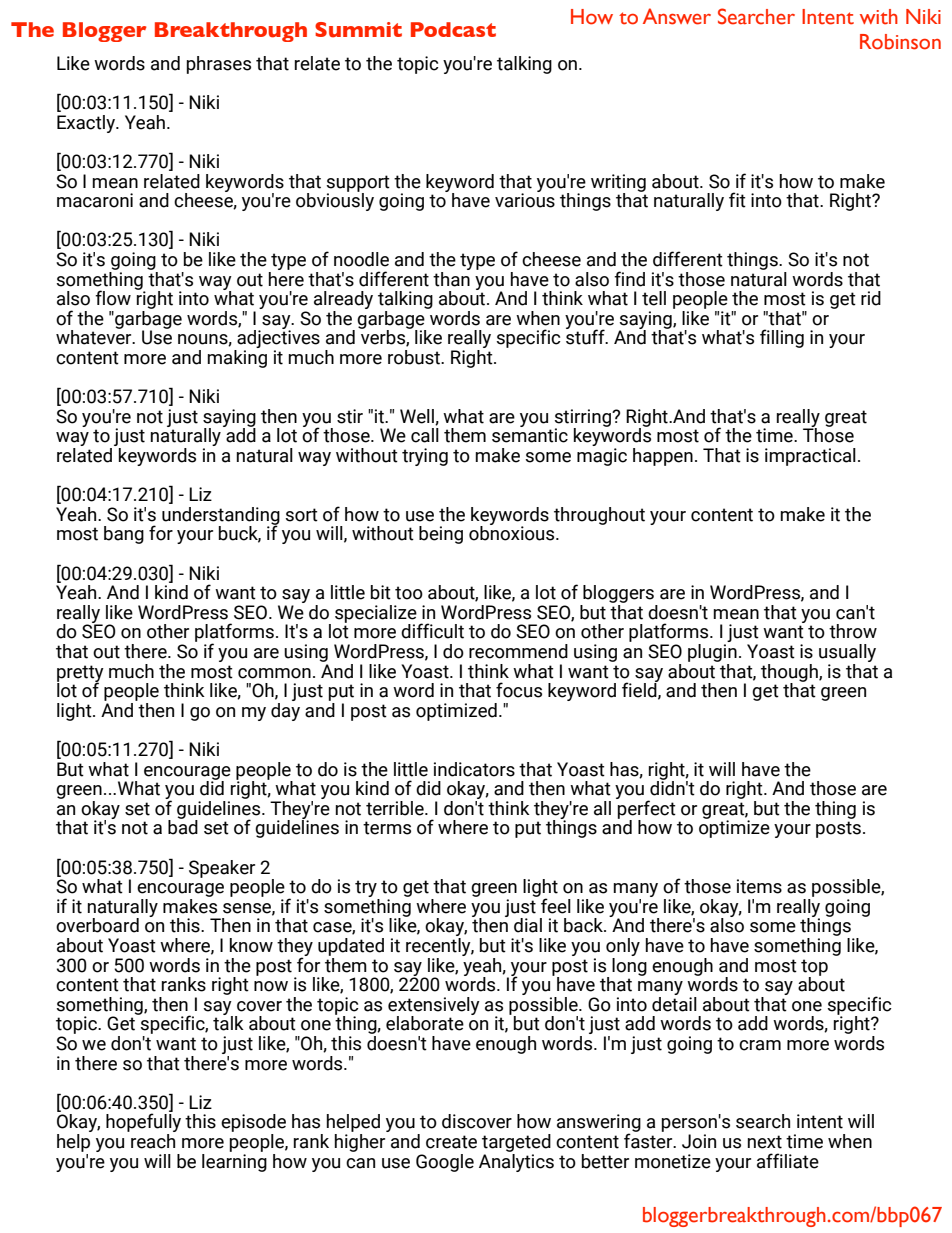 Image resolution: width=952 pixels, height=1233 pixels. What do you see at coordinates (810, 457) in the screenshot?
I see `impractical` at bounding box center [810, 457].
